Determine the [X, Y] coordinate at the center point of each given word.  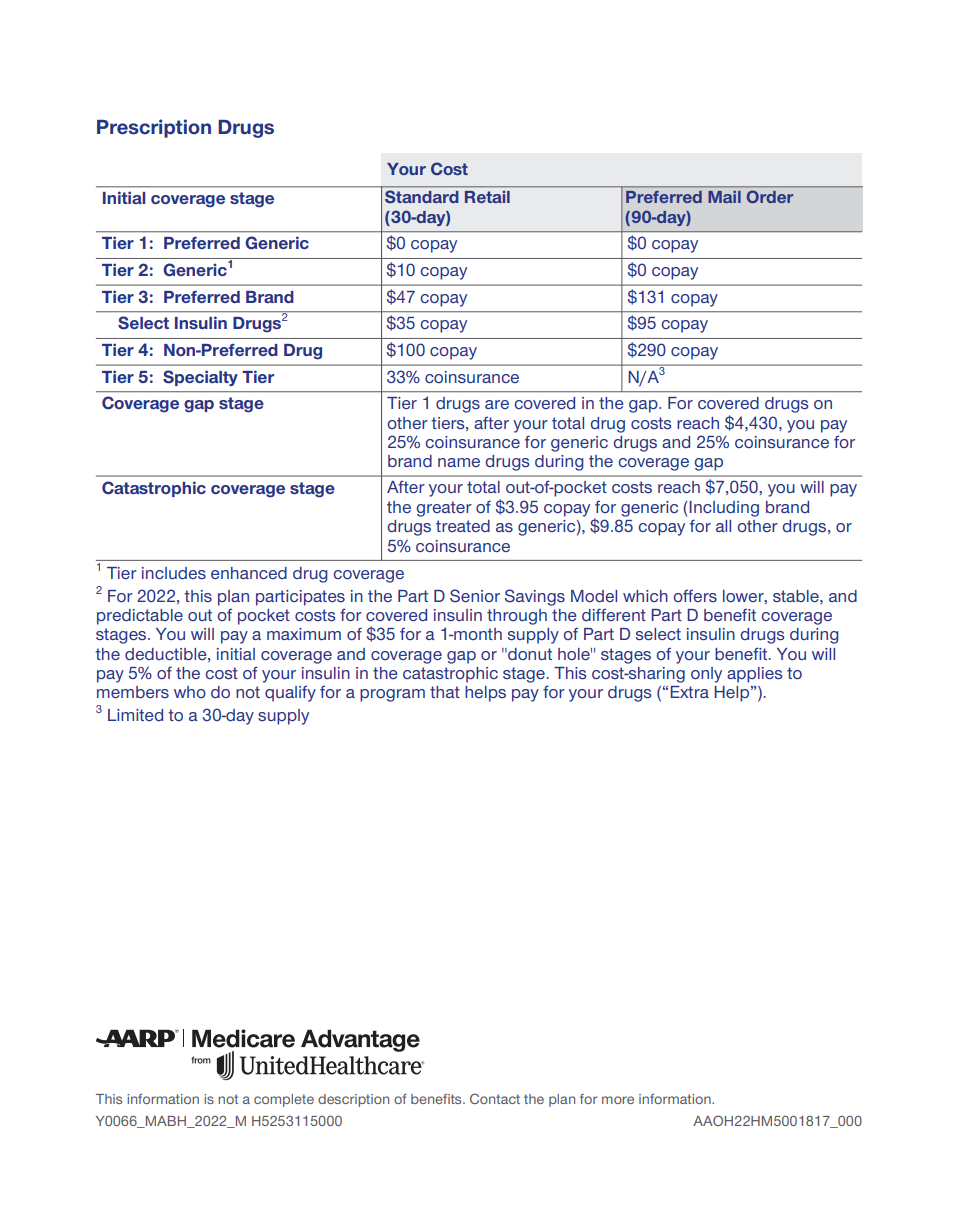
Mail [725, 197]
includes [174, 573]
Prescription [154, 128]
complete [284, 1100]
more [618, 1100]
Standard [421, 196]
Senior [475, 596]
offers [695, 596]
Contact [495, 1098]
